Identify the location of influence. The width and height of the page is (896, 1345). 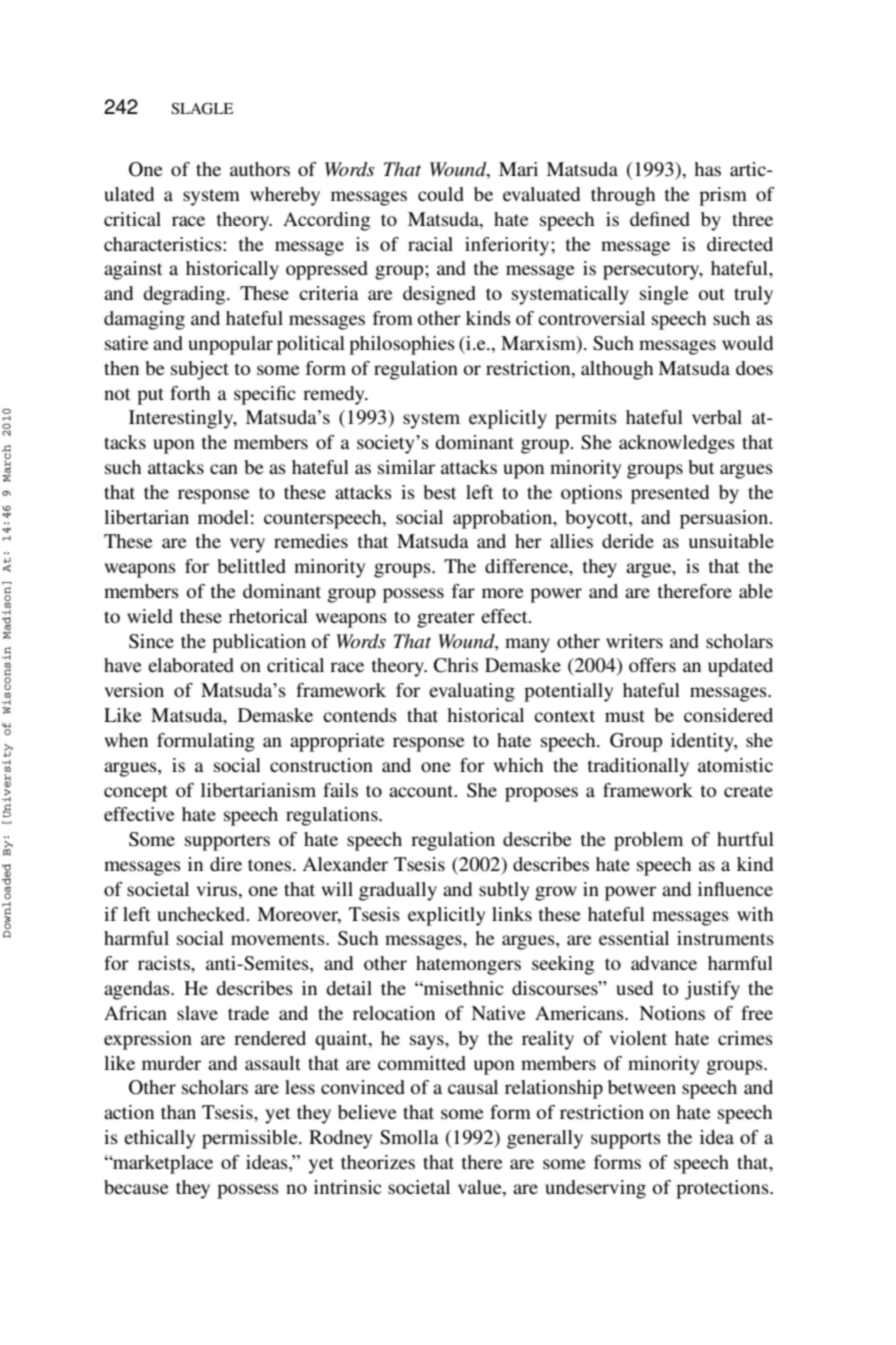
(735, 889).
